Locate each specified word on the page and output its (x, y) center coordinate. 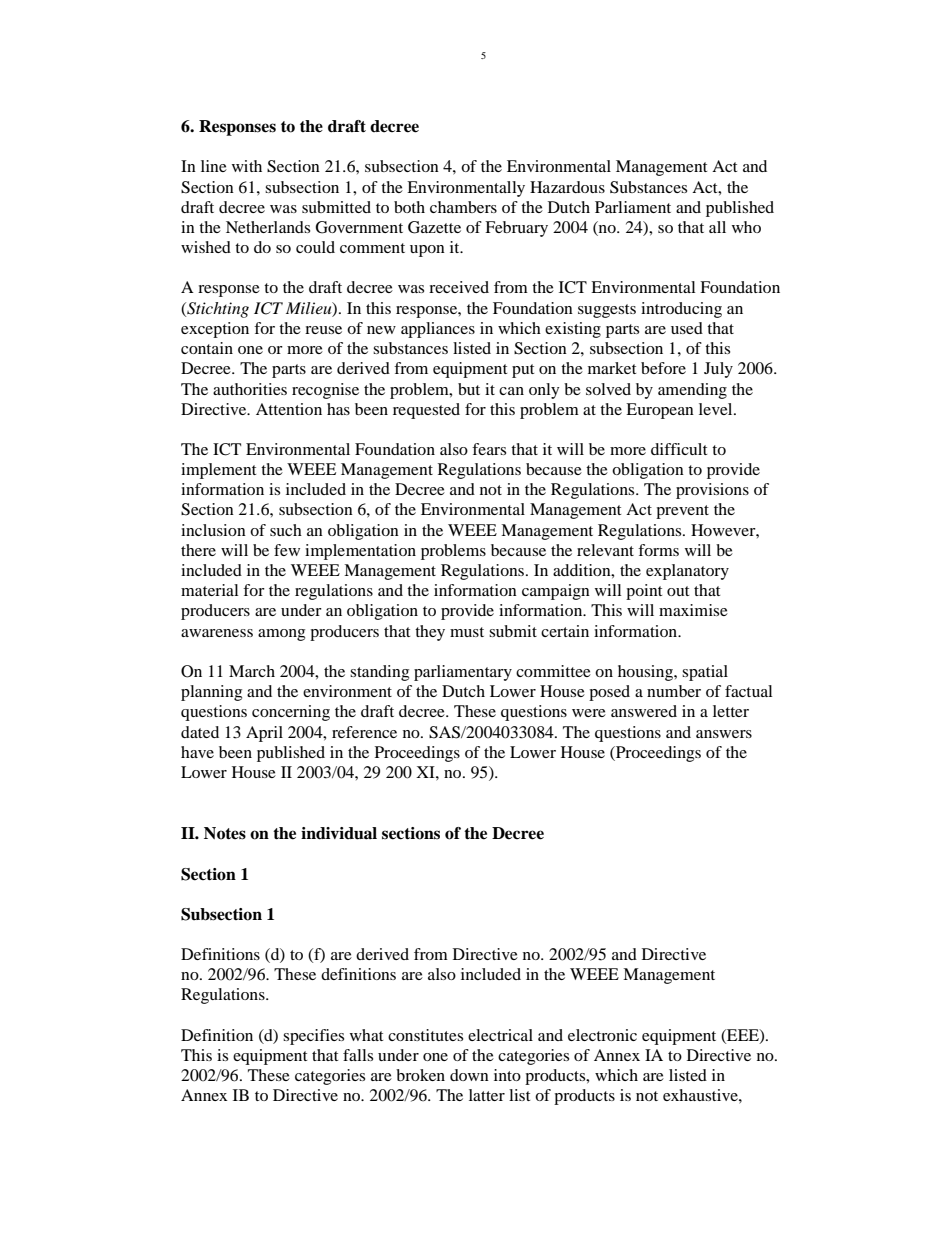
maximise (693, 610)
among (281, 635)
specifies (313, 1037)
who (746, 227)
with (247, 166)
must (467, 632)
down (469, 1075)
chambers (463, 207)
